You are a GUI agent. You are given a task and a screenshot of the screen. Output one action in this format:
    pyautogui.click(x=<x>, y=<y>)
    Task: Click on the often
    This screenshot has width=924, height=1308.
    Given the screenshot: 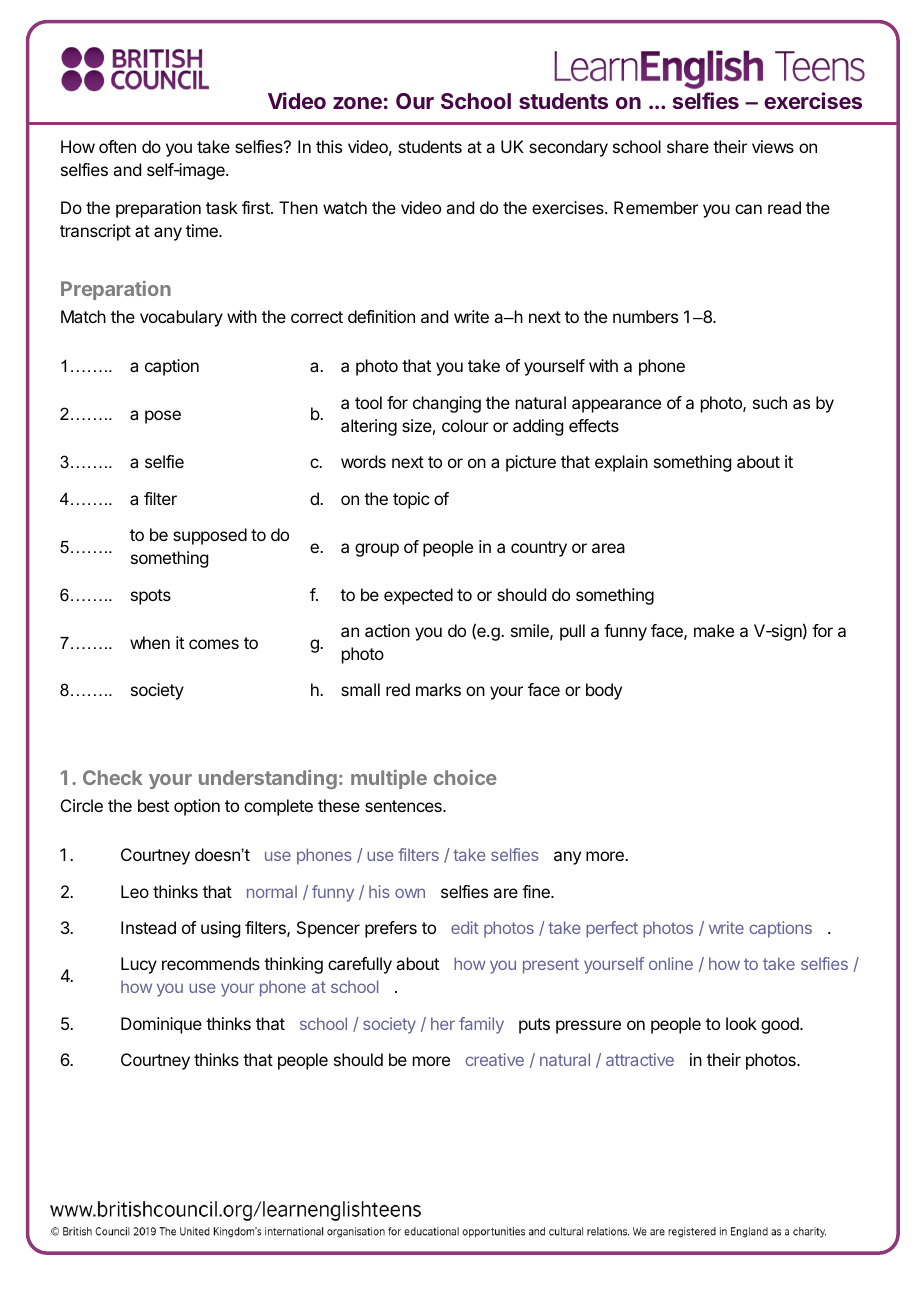 What is the action you would take?
    pyautogui.click(x=117, y=146)
